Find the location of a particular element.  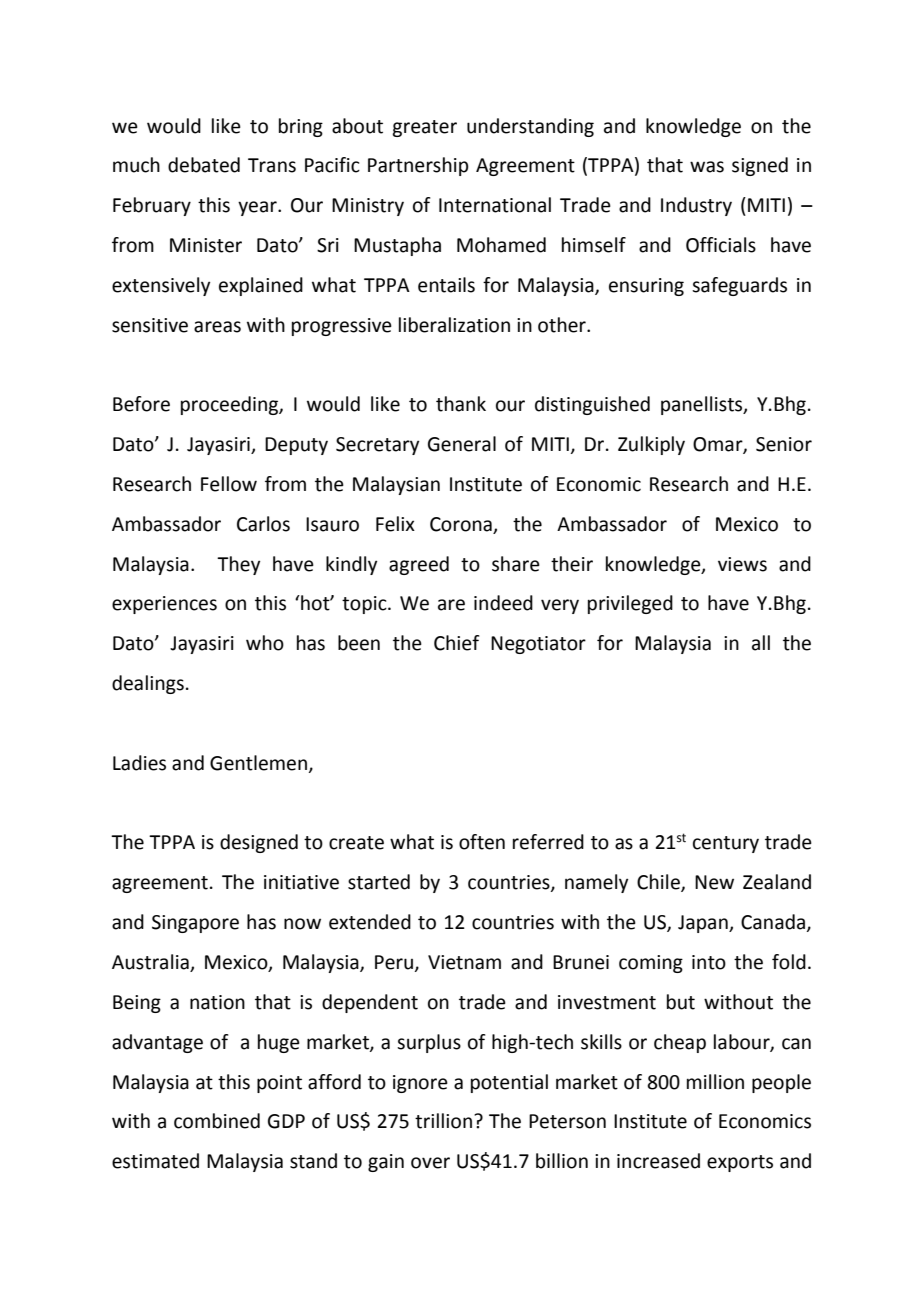

combined is located at coordinates (217, 1121).
